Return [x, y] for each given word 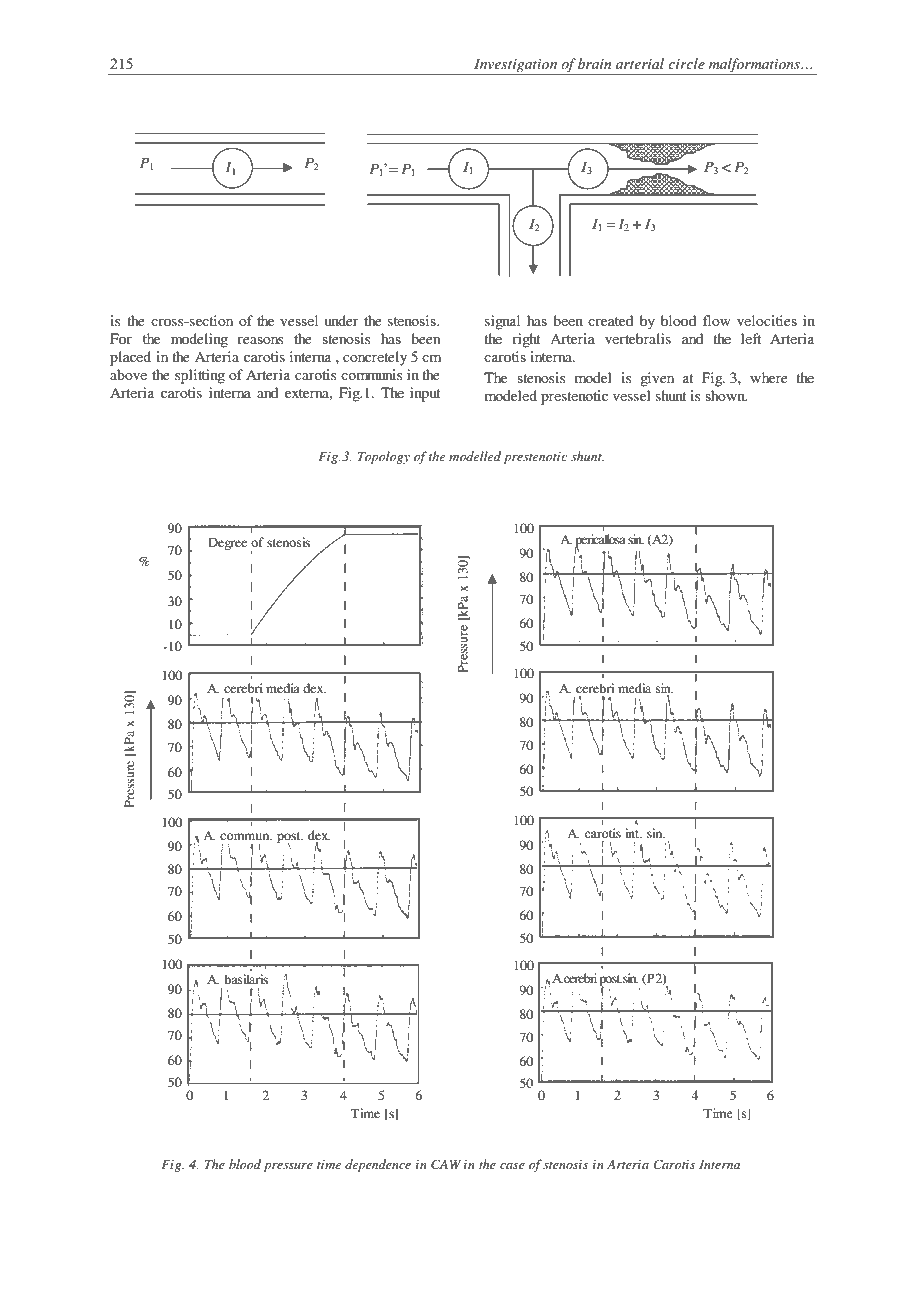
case [512, 1166]
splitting [200, 376]
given [657, 379]
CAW [446, 1164]
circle [686, 63]
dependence [378, 1165]
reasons [260, 340]
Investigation [516, 67]
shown [726, 395]
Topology [384, 457]
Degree [227, 543]
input [425, 394]
